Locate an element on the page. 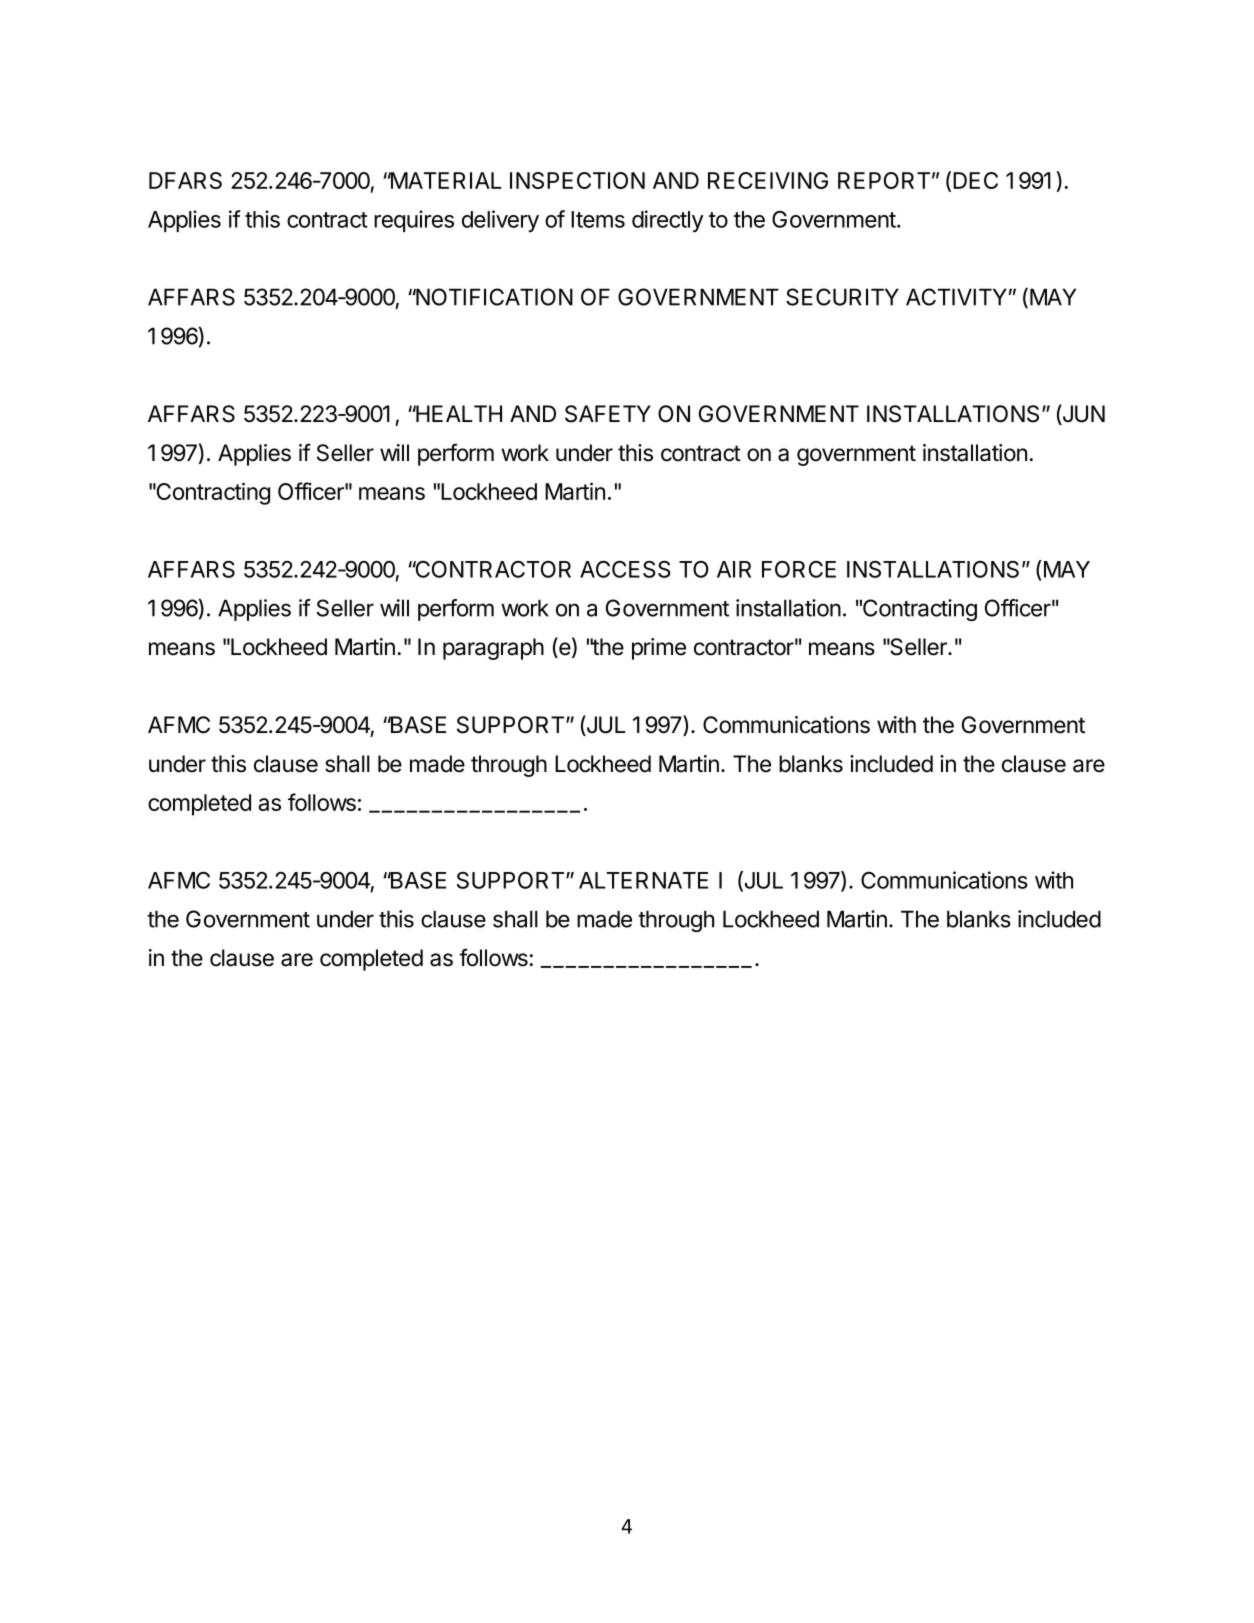 The image size is (1254, 1623). Items is located at coordinates (598, 219).
